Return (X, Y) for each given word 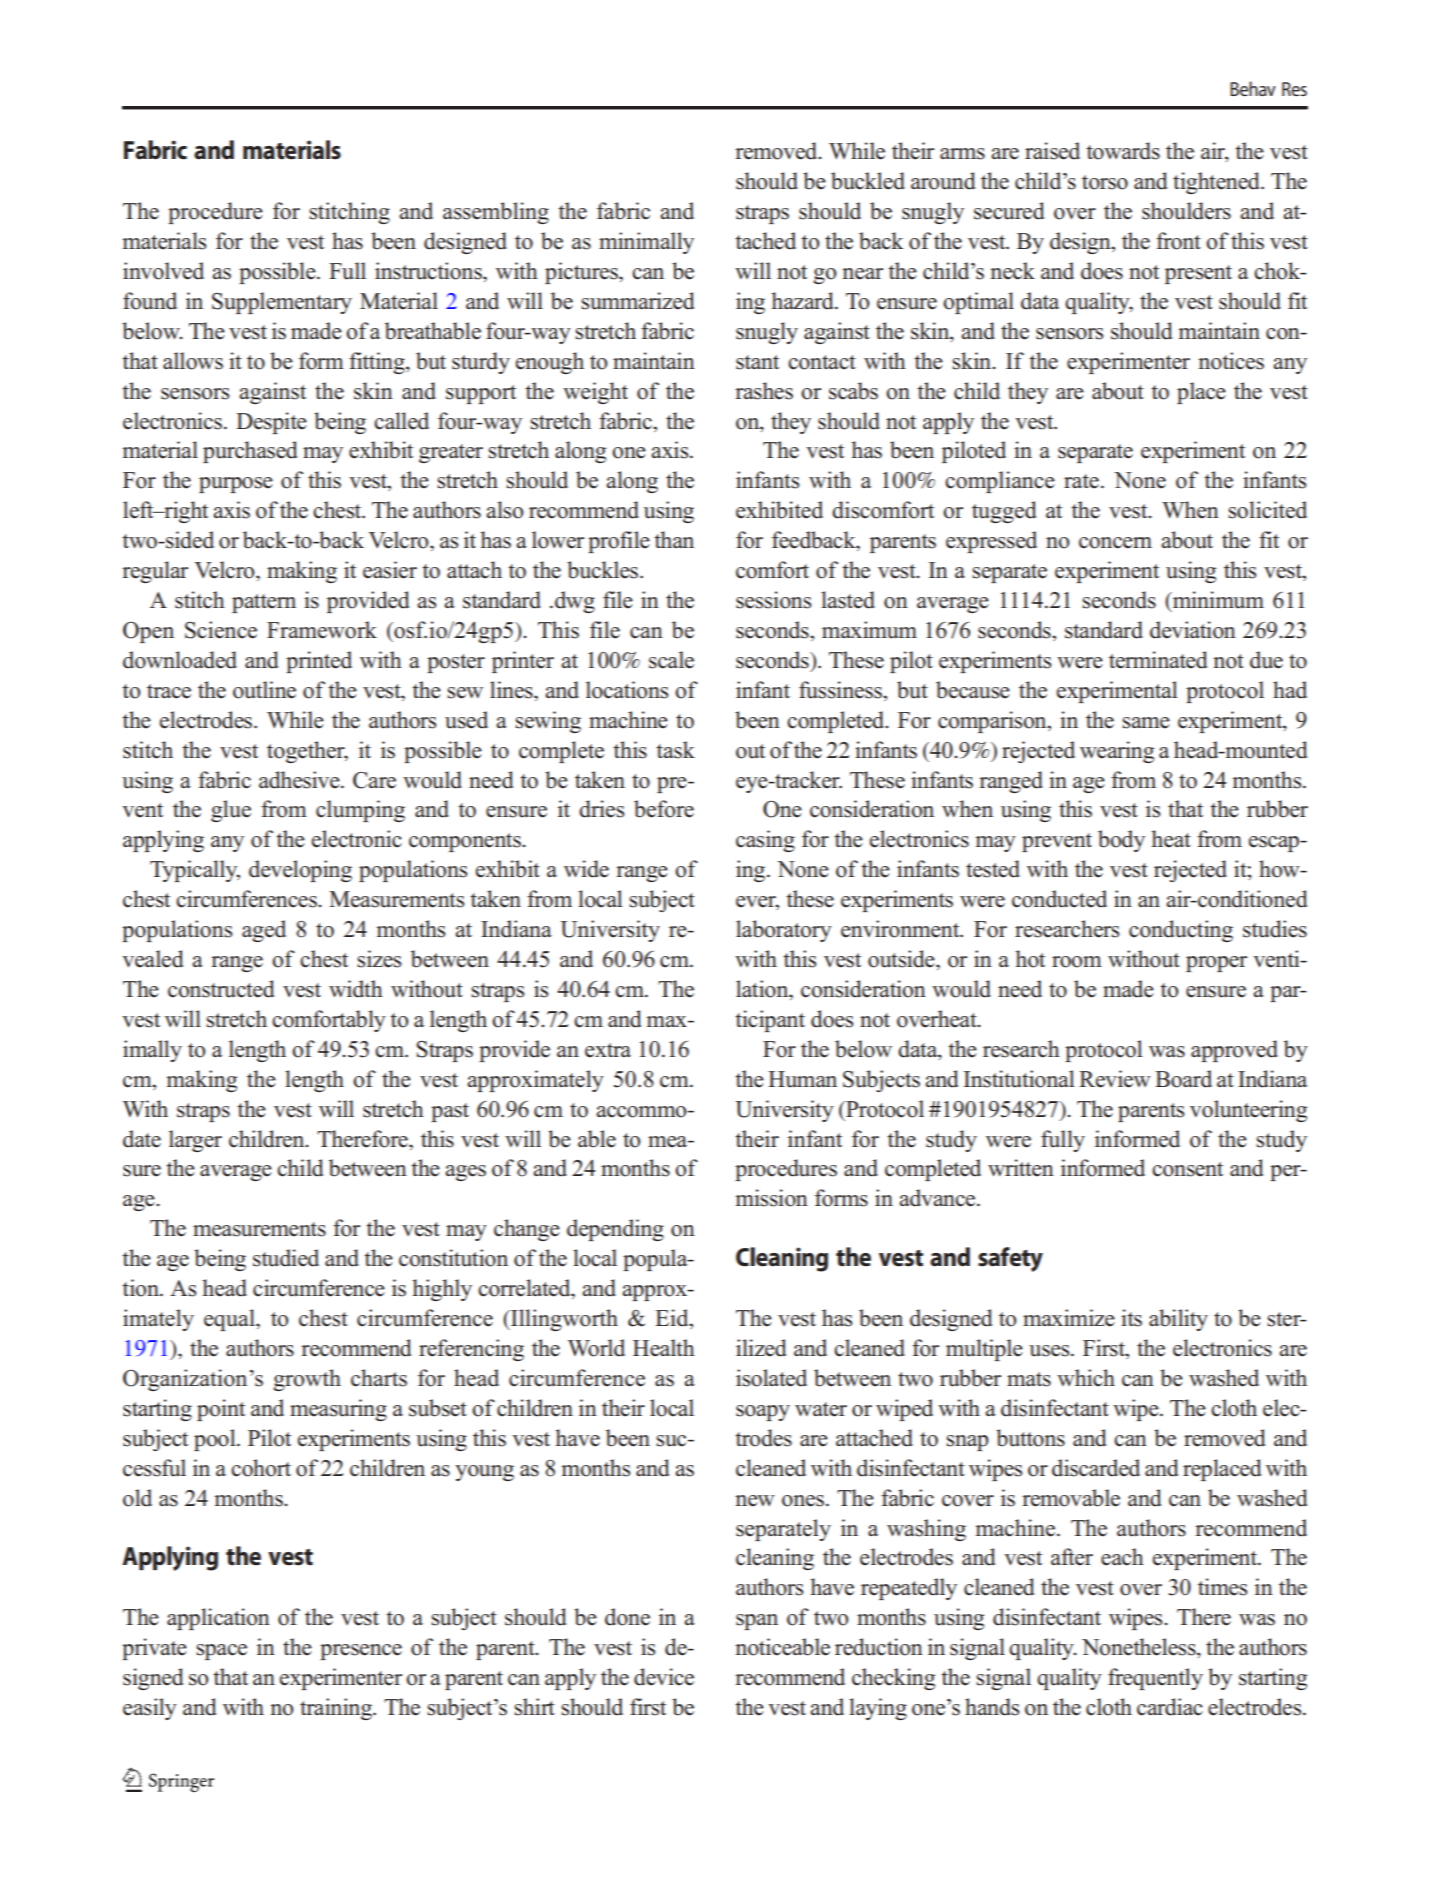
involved (163, 271)
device (664, 1677)
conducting (1181, 931)
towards (1123, 151)
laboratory (784, 931)
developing (300, 871)
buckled (868, 181)
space (221, 1652)
